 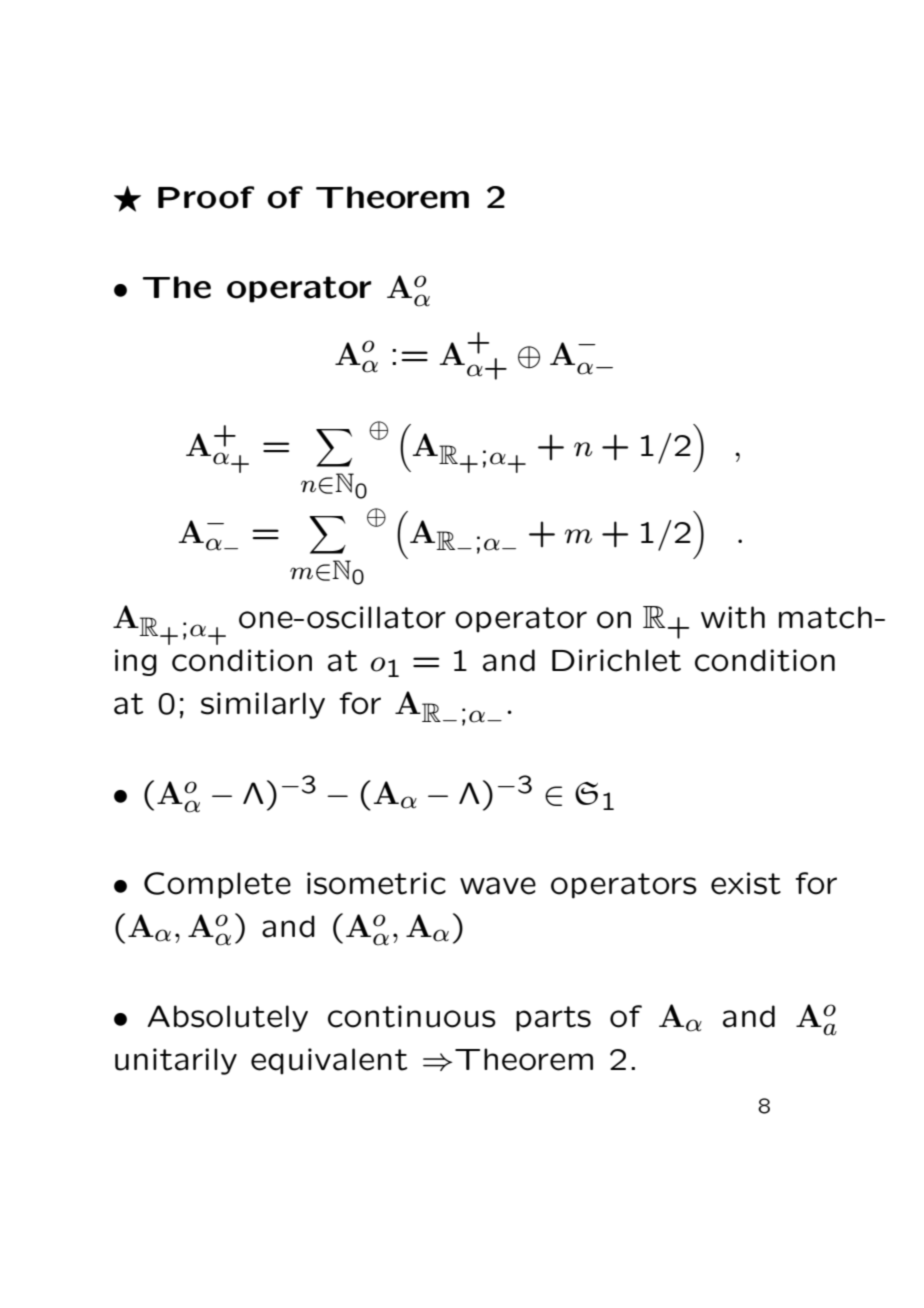 I want to click on isometric, so click(x=376, y=883).
